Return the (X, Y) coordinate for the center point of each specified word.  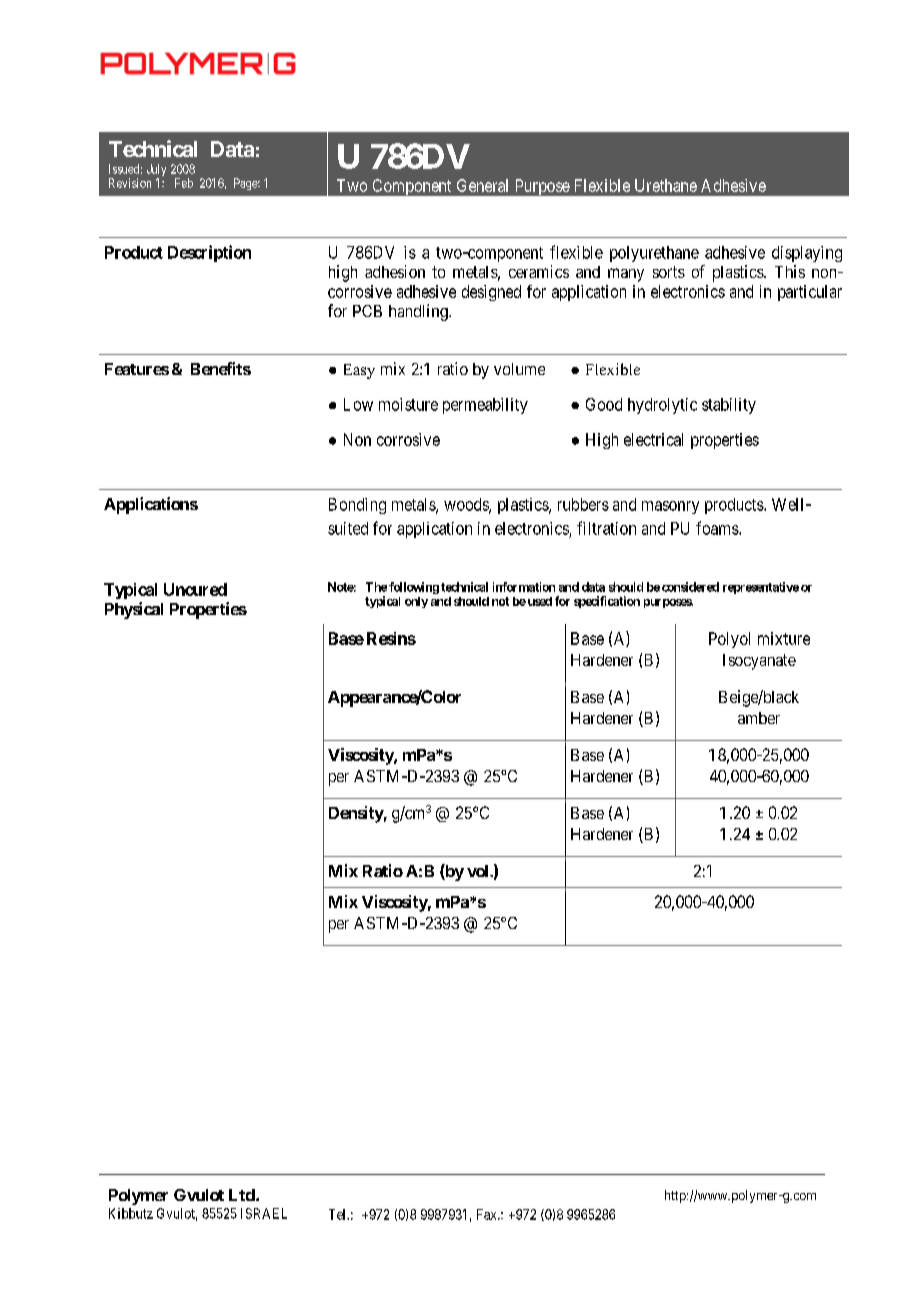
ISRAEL (264, 1213)
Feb (184, 183)
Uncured (195, 589)
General (482, 185)
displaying (807, 254)
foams (718, 528)
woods (467, 505)
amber (759, 718)
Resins (391, 638)
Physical (134, 610)
